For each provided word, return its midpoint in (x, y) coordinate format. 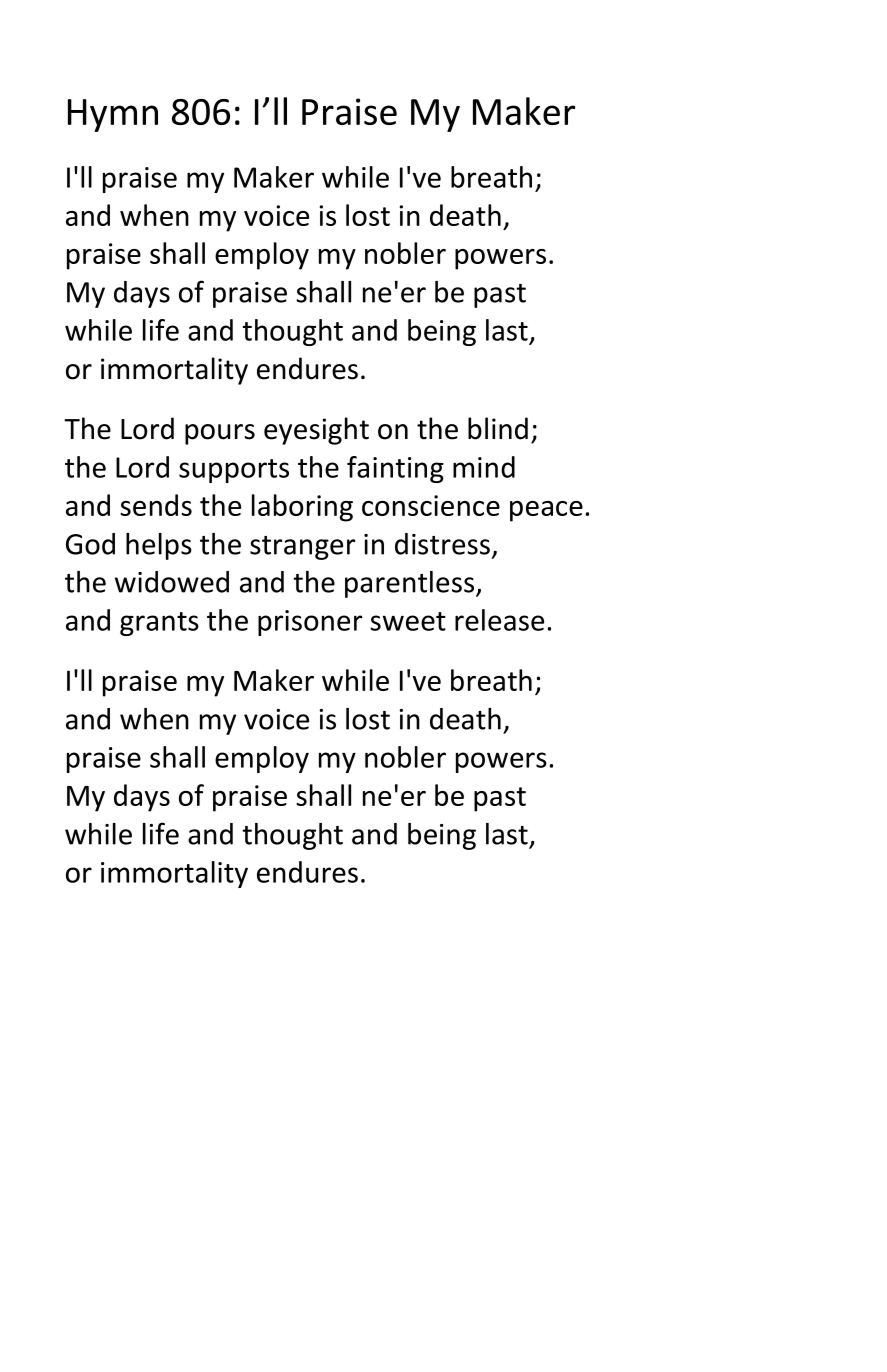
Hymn (113, 115)
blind (498, 428)
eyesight (316, 431)
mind (484, 467)
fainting (395, 469)
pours (220, 434)
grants (159, 624)
